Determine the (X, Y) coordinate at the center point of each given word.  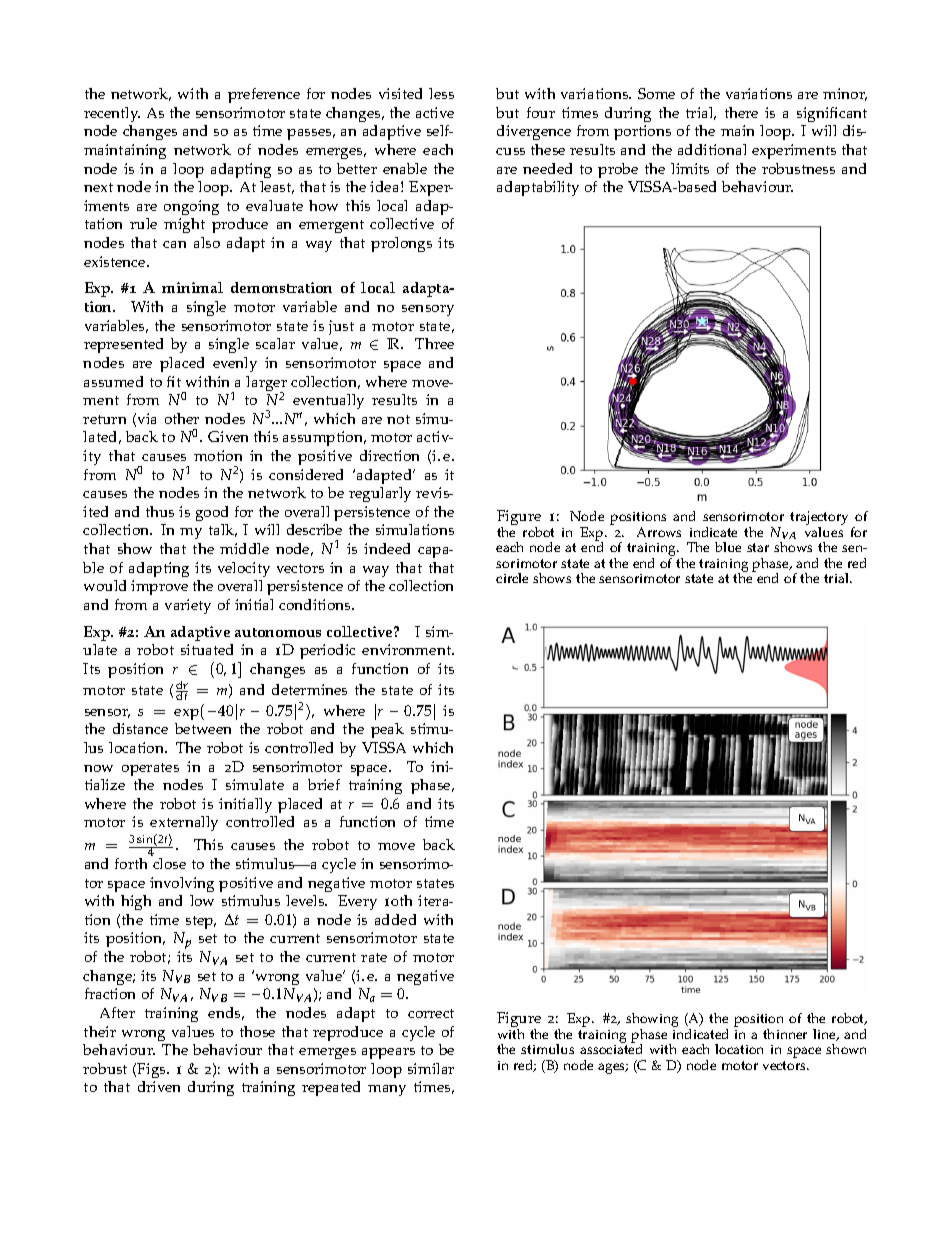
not (398, 419)
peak (387, 730)
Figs (152, 1070)
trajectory (819, 519)
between (203, 728)
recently (112, 114)
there (741, 112)
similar (431, 1068)
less (441, 93)
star (758, 547)
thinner (785, 1034)
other (182, 418)
